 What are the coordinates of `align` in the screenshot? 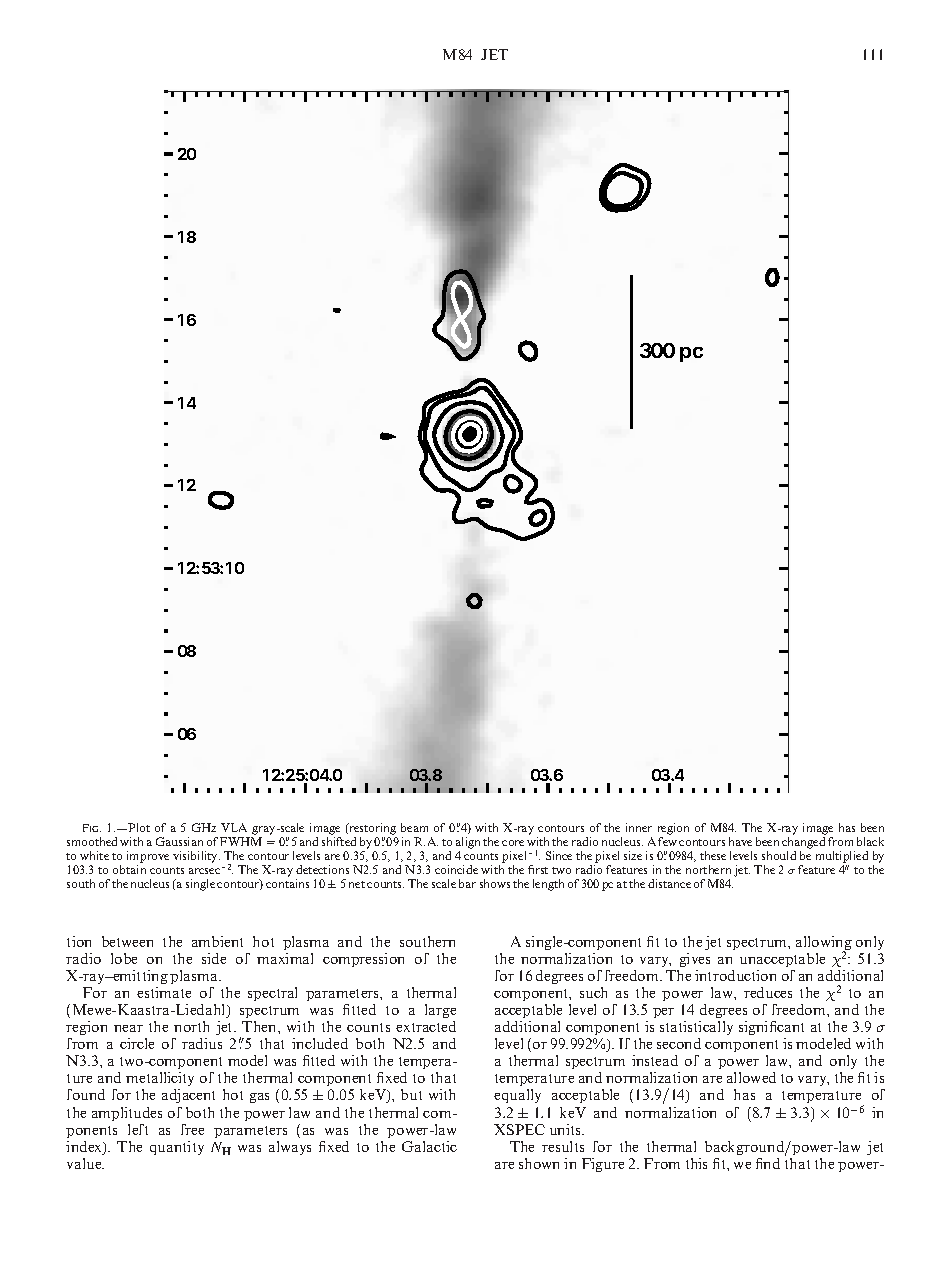 It's located at (468, 844).
